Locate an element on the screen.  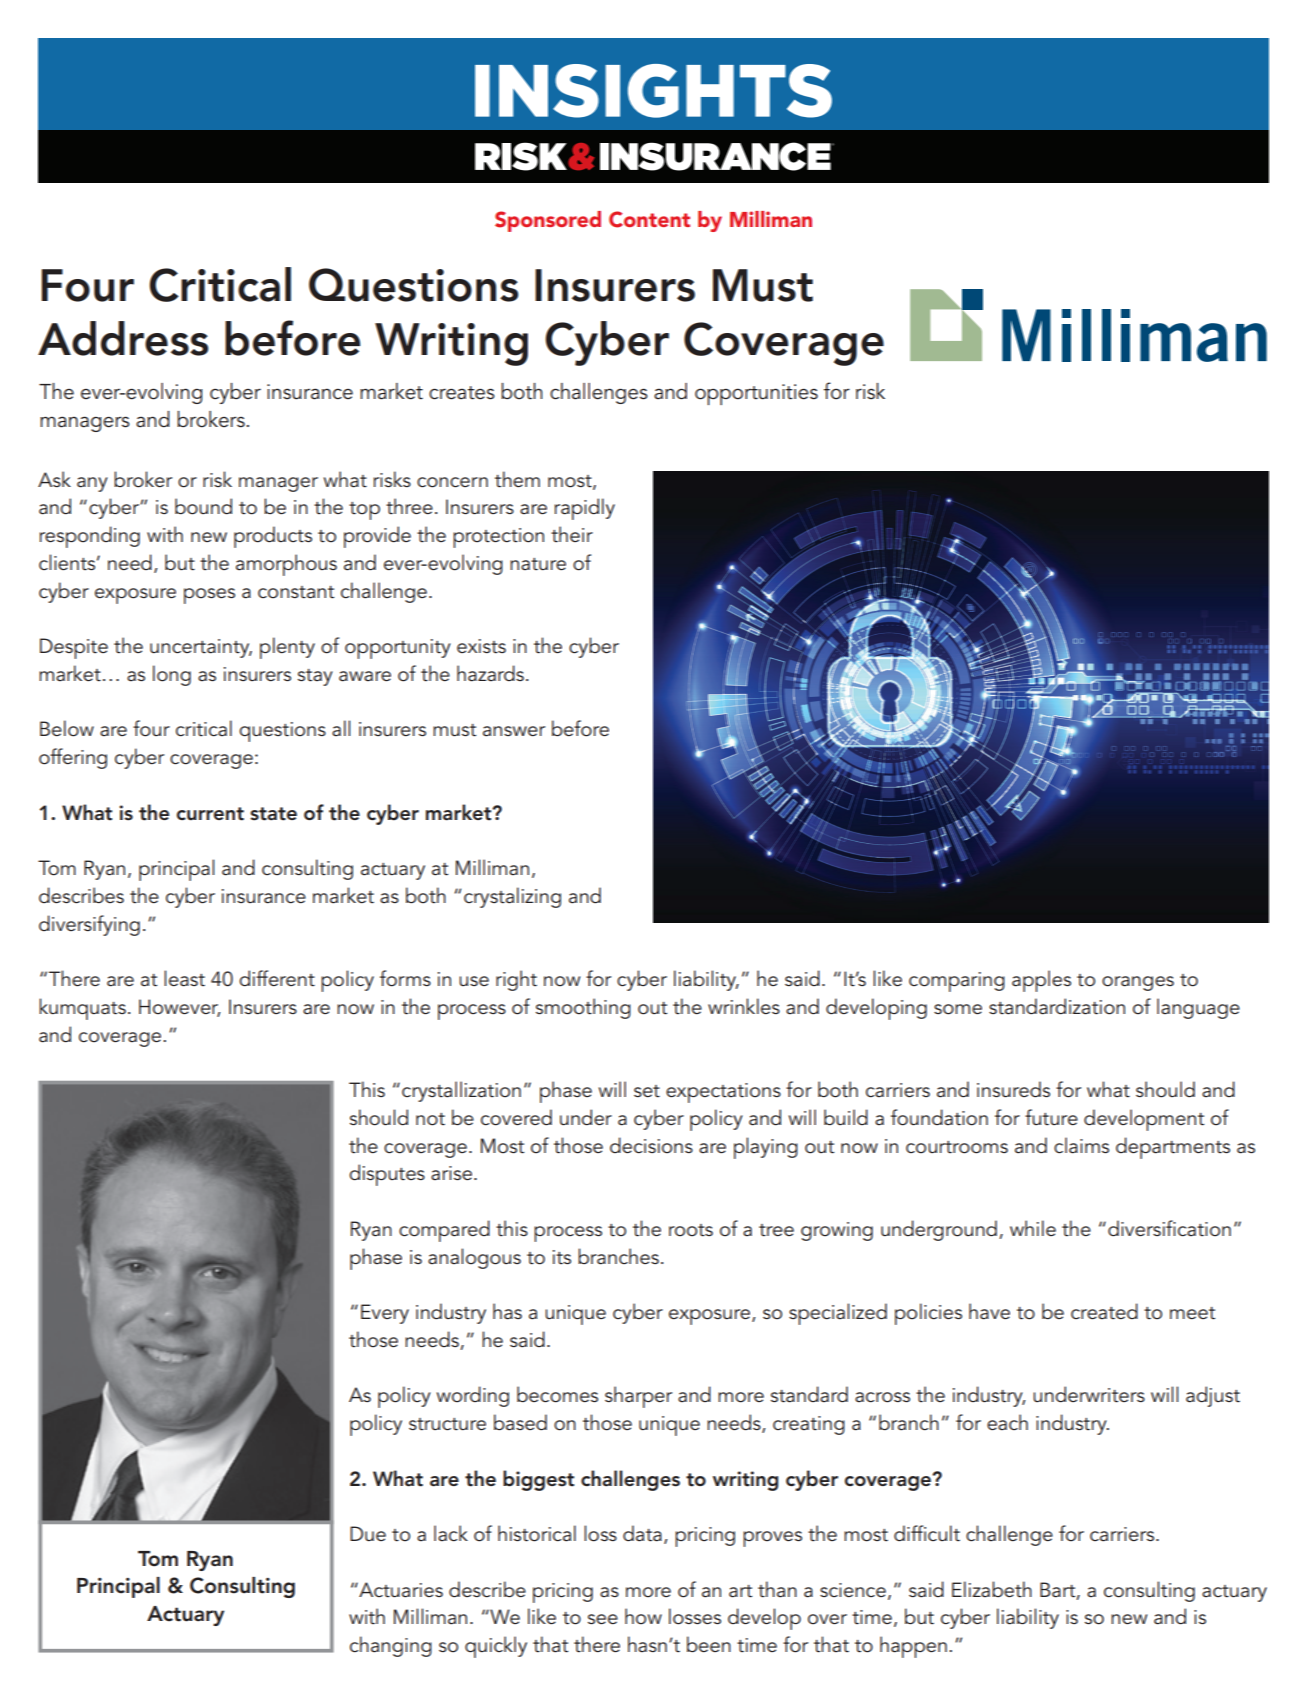
see is located at coordinates (603, 1619).
